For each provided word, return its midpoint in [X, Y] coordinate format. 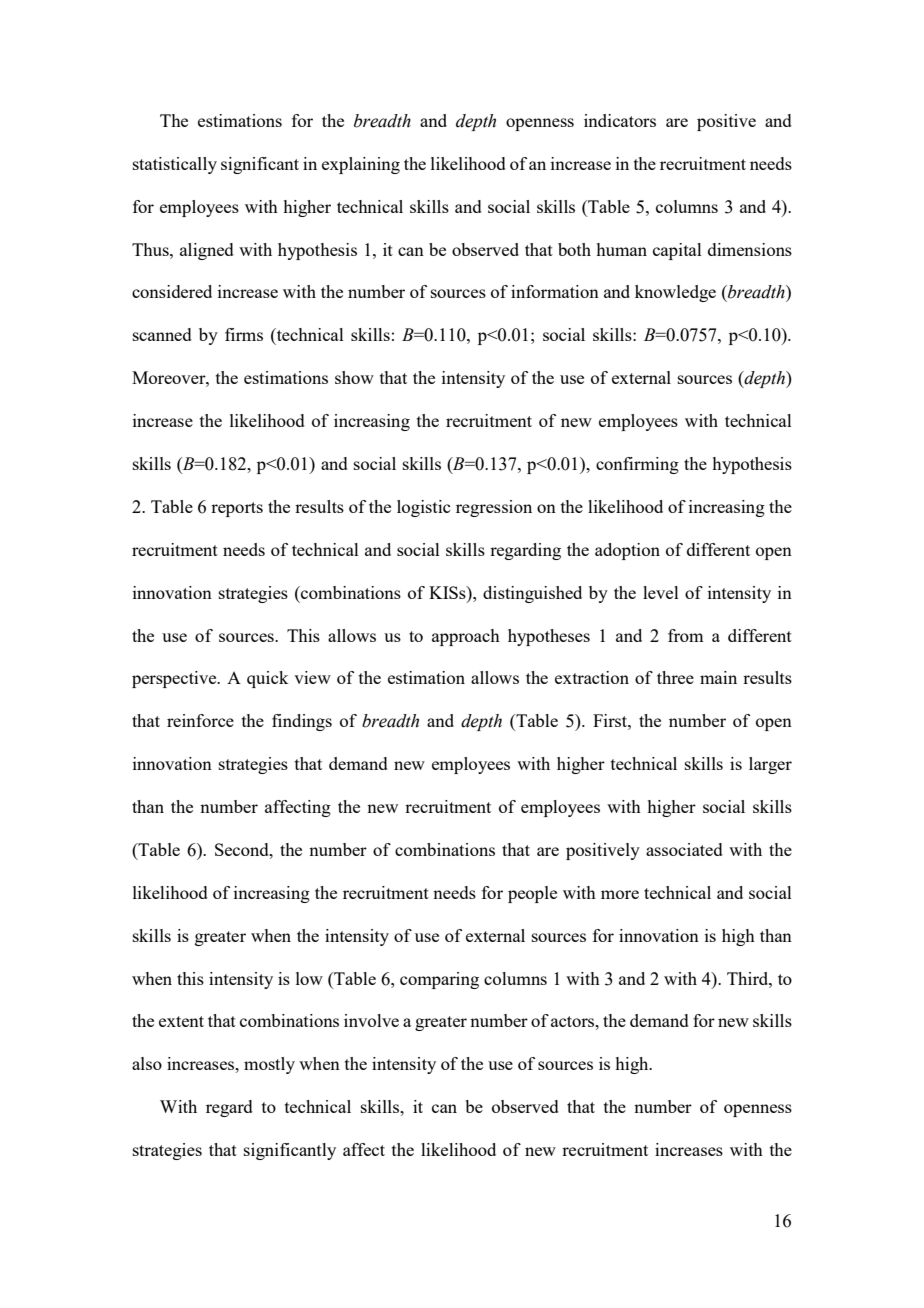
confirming [637, 465]
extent [181, 1021]
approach [466, 637]
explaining [361, 165]
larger [770, 765]
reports [237, 509]
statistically [175, 165]
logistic [423, 508]
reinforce [200, 720]
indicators [620, 120]
